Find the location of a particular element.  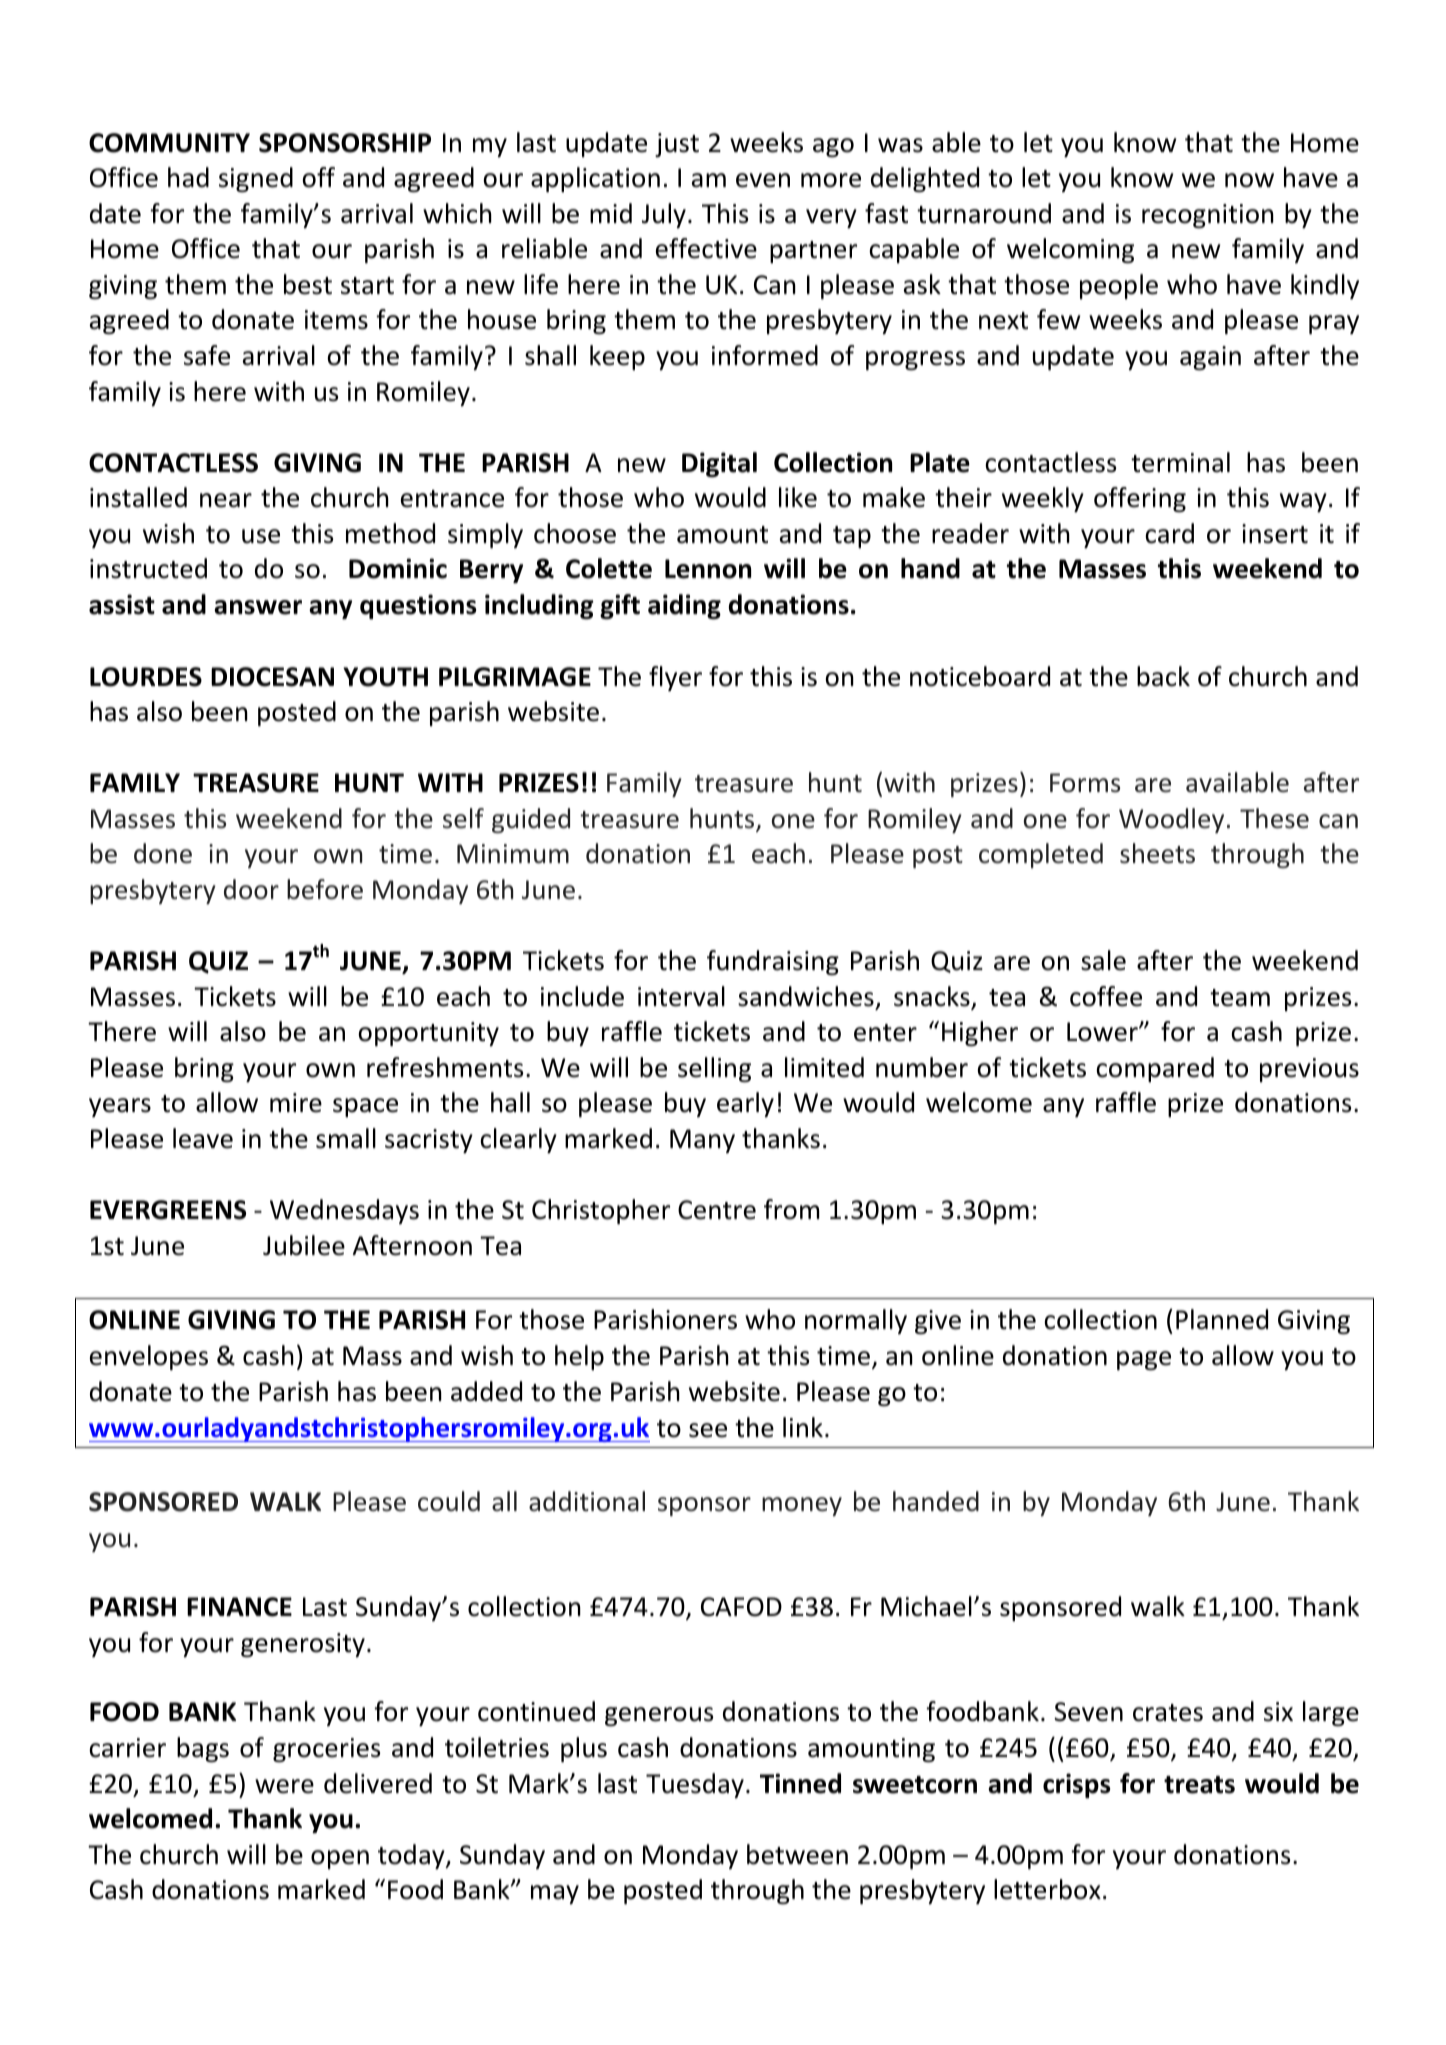

mire is located at coordinates (296, 1103).
